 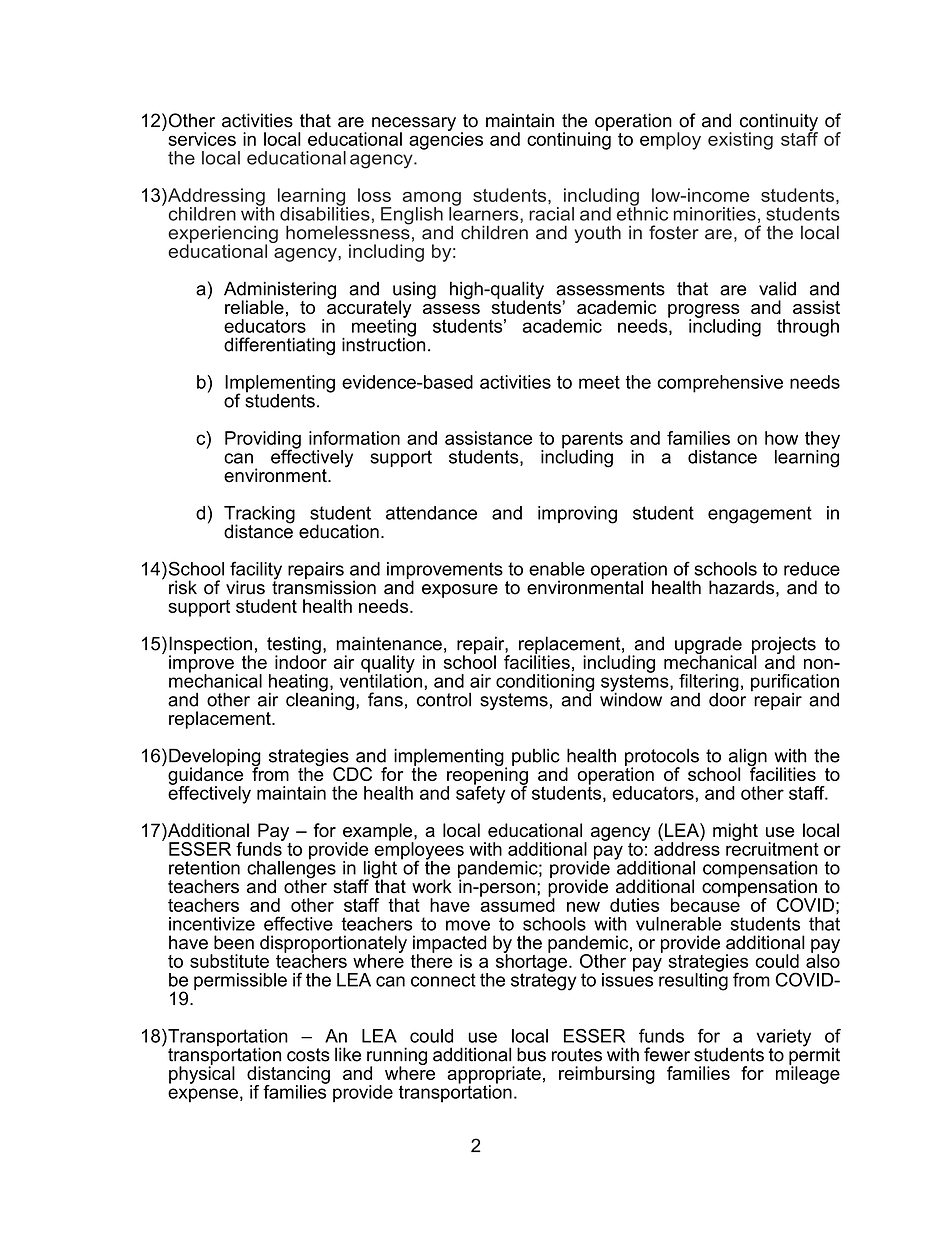 What do you see at coordinates (708, 646) in the page?
I see `upgrade` at bounding box center [708, 646].
